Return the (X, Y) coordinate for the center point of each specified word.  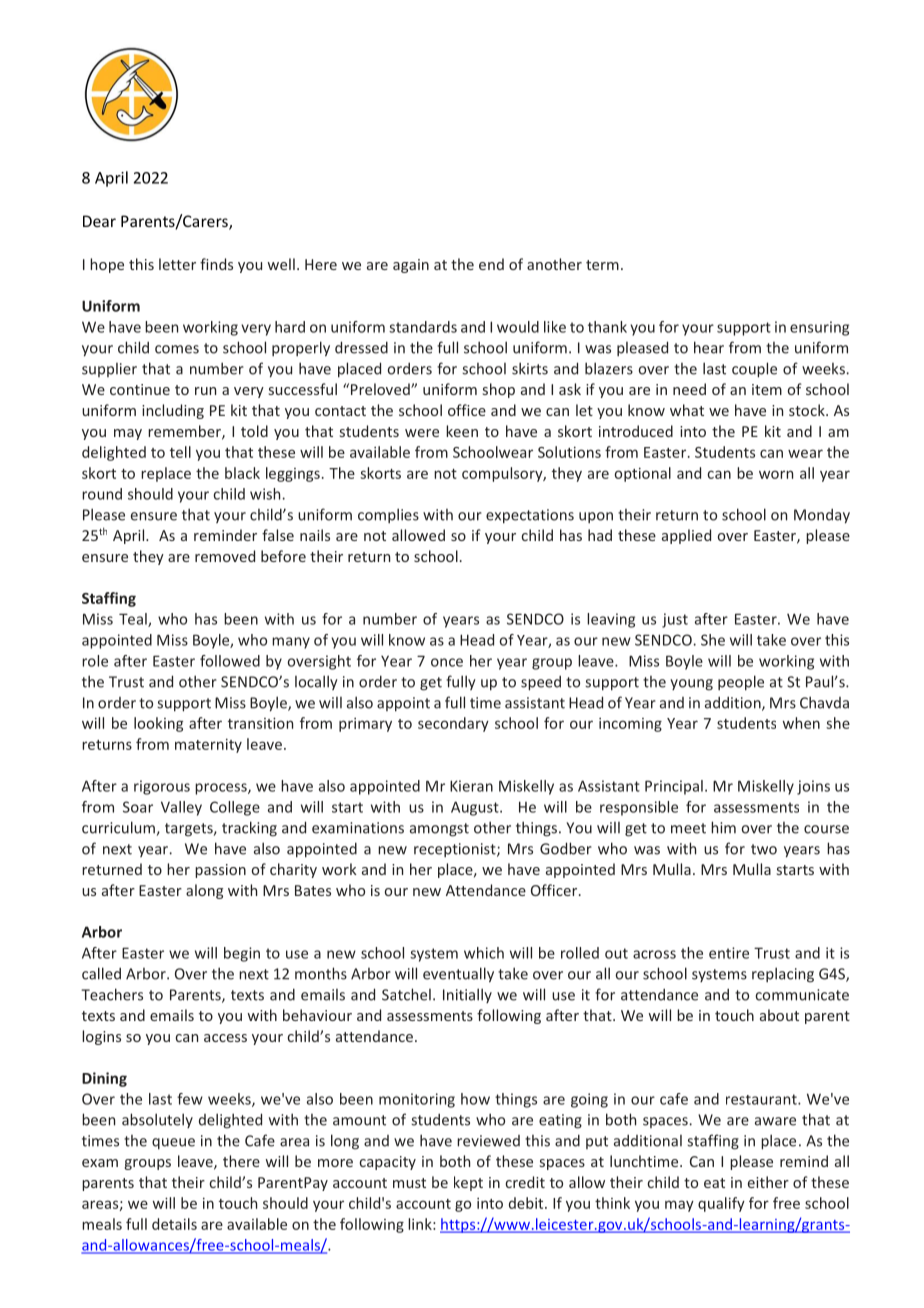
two (764, 849)
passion (220, 871)
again (411, 266)
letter (177, 264)
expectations (530, 516)
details (174, 1224)
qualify (721, 1204)
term (602, 265)
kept (468, 1183)
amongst (439, 830)
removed (225, 556)
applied (686, 536)
